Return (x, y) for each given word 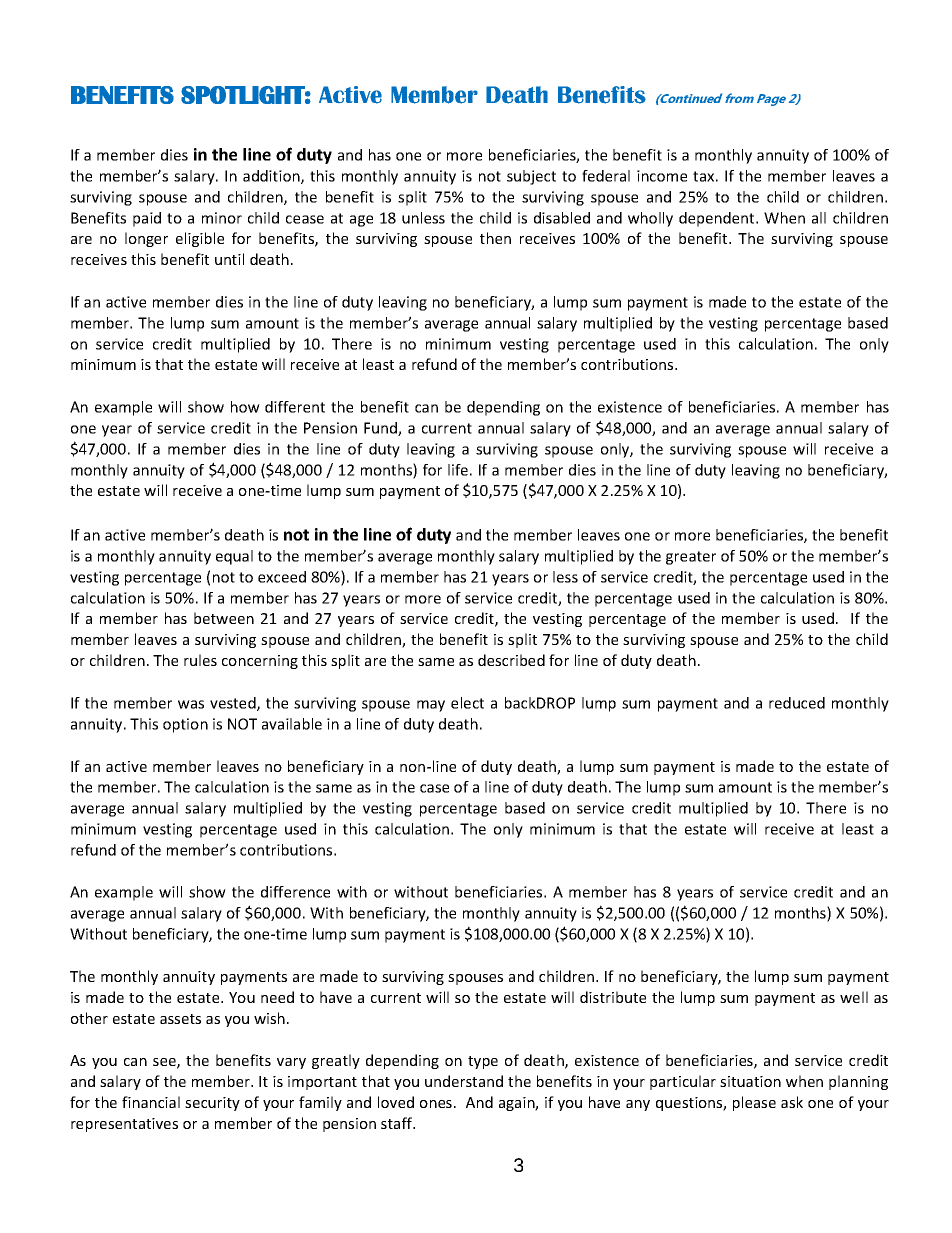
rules (200, 660)
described (511, 660)
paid (147, 219)
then (495, 238)
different (295, 407)
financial (151, 1102)
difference (295, 892)
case (434, 788)
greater (691, 558)
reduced (797, 703)
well (854, 997)
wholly (650, 219)
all (819, 218)
